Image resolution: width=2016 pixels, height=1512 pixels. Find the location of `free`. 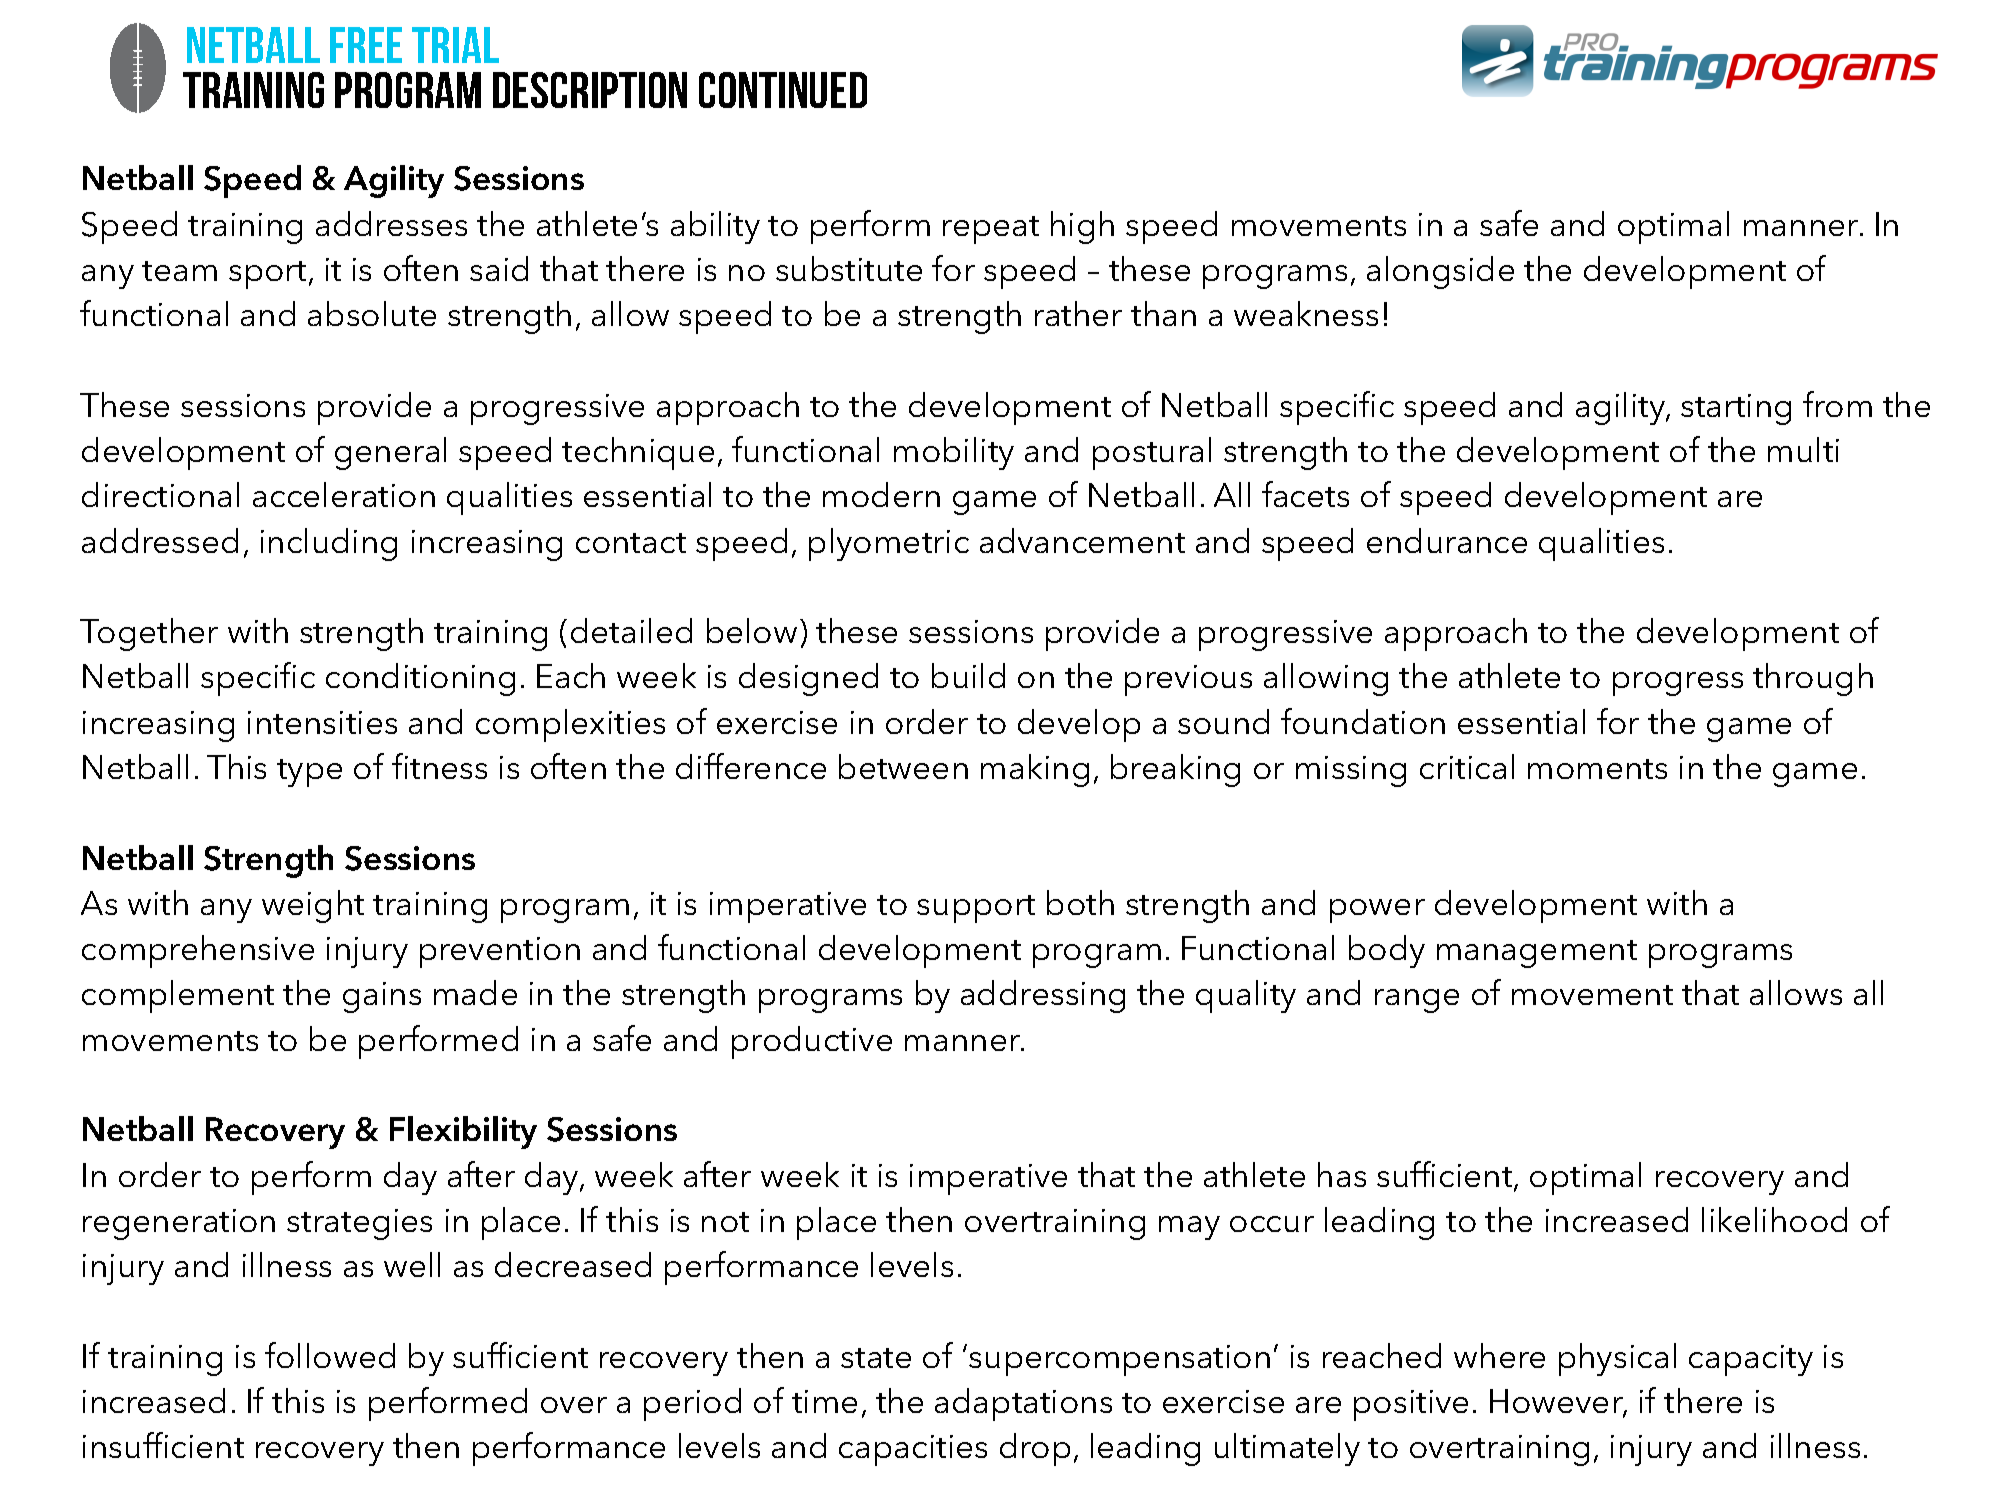

free is located at coordinates (366, 45).
